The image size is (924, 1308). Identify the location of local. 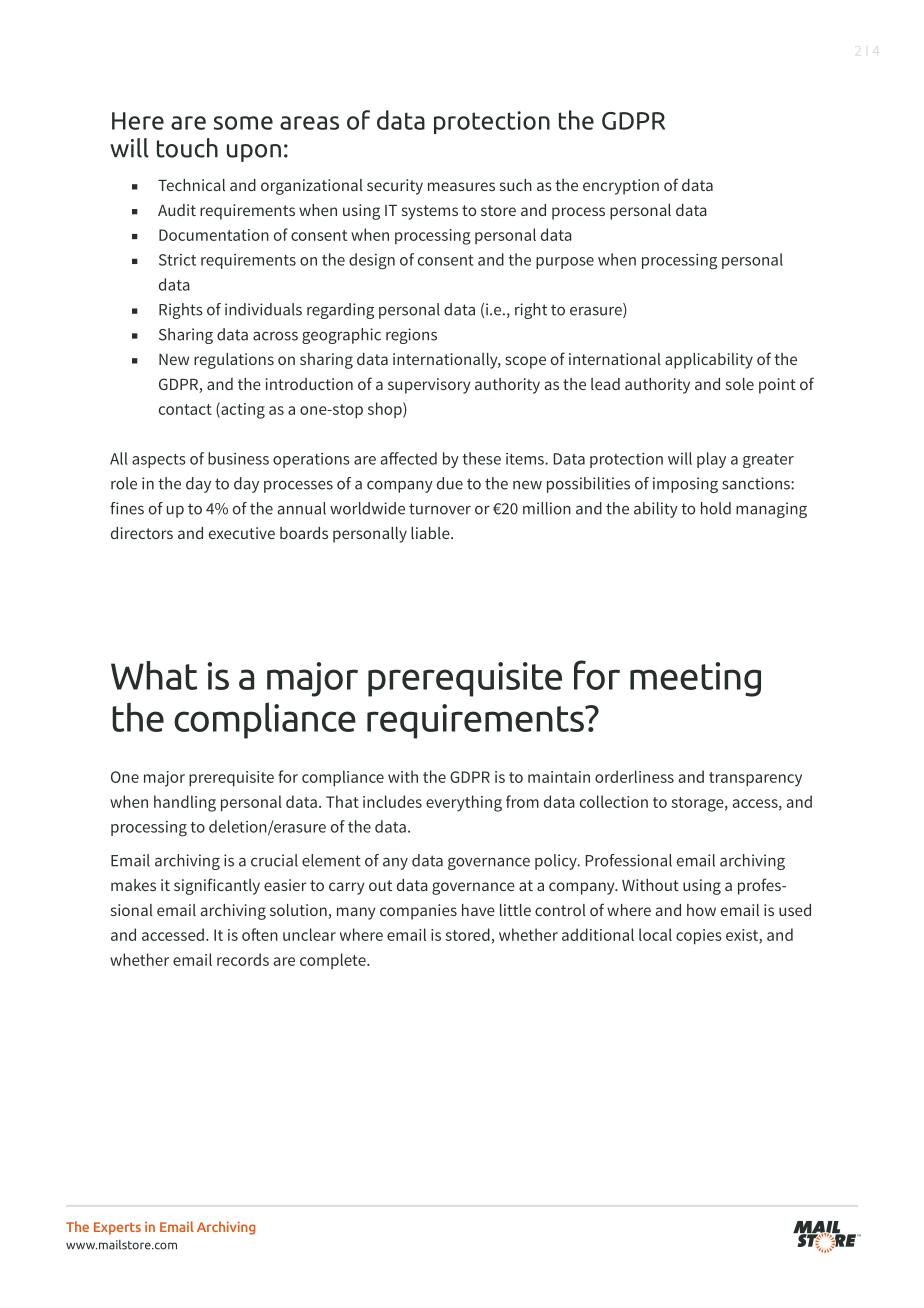
(655, 934).
